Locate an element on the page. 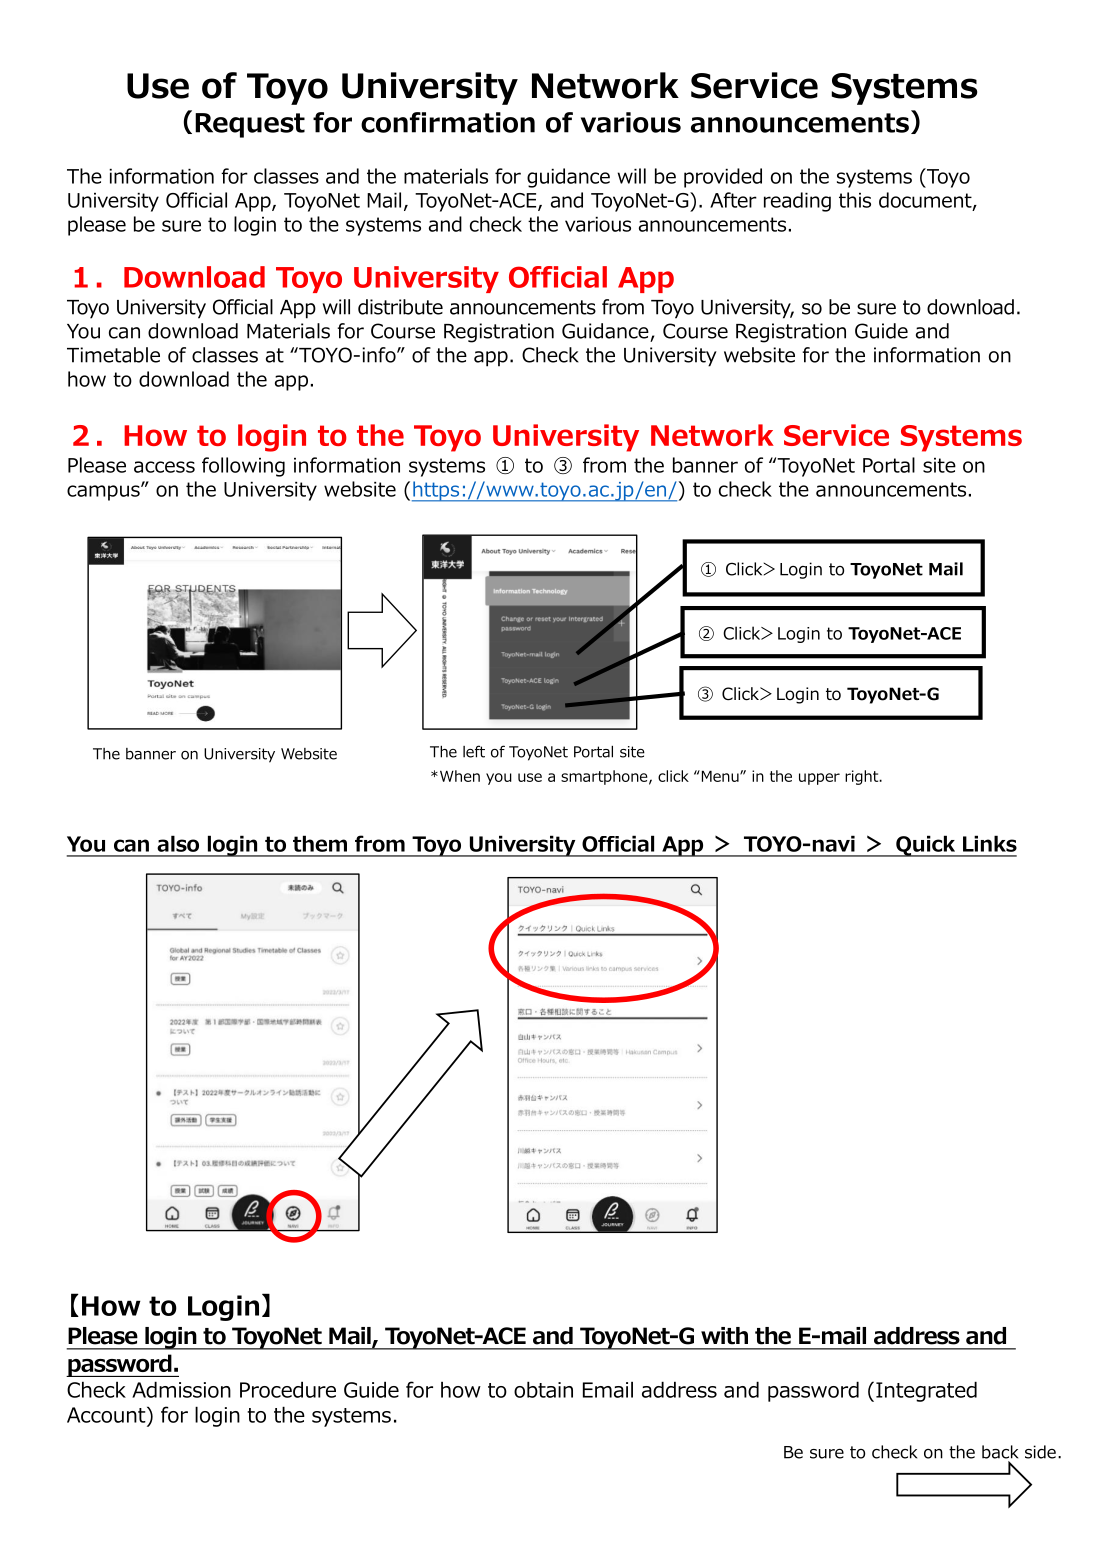 The image size is (1103, 1559). provided is located at coordinates (723, 178).
